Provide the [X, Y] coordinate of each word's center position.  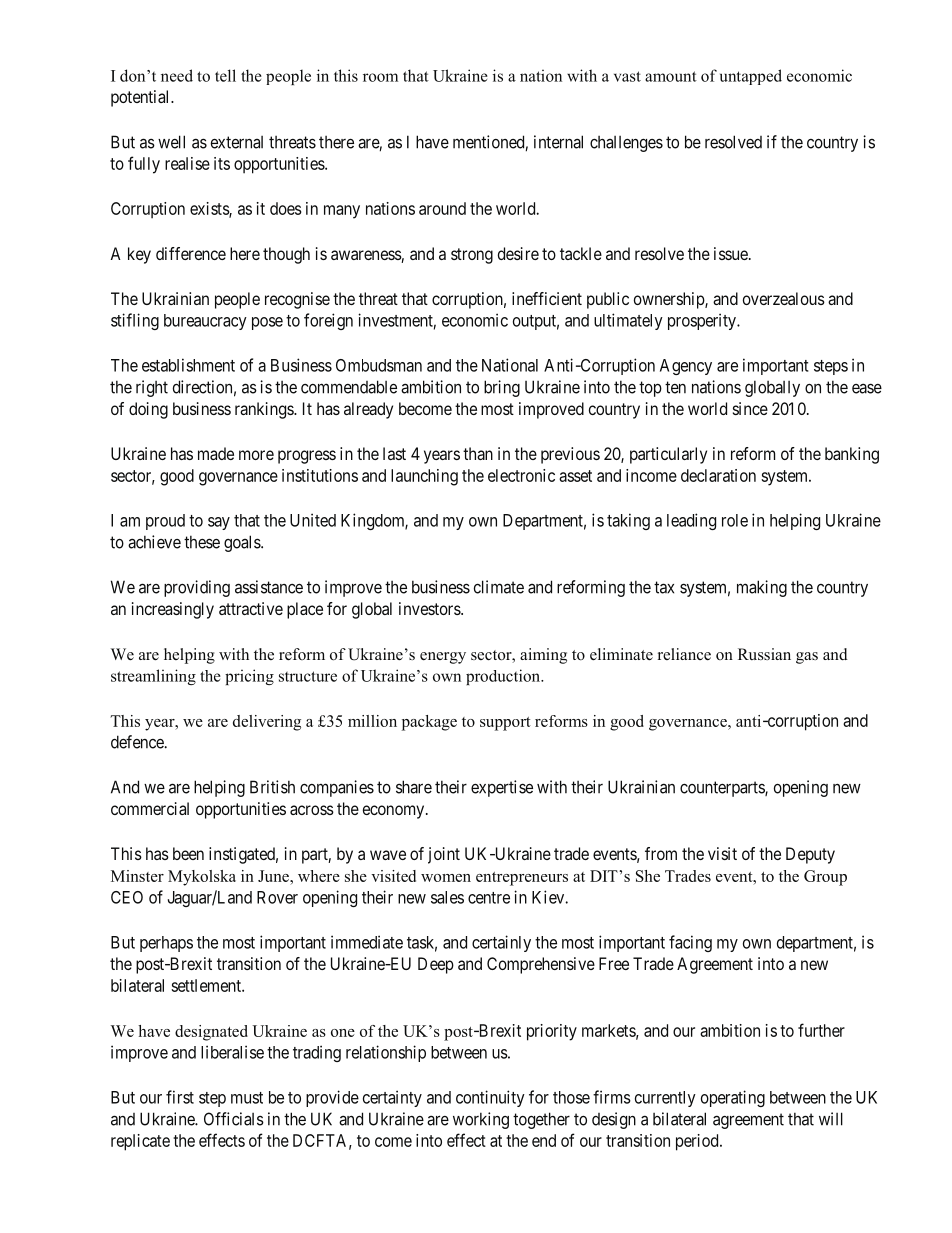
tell [225, 75]
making [762, 588]
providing [197, 588]
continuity [490, 1098]
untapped [751, 77]
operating [733, 1098]
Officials [234, 1119]
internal [558, 142]
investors [430, 608]
